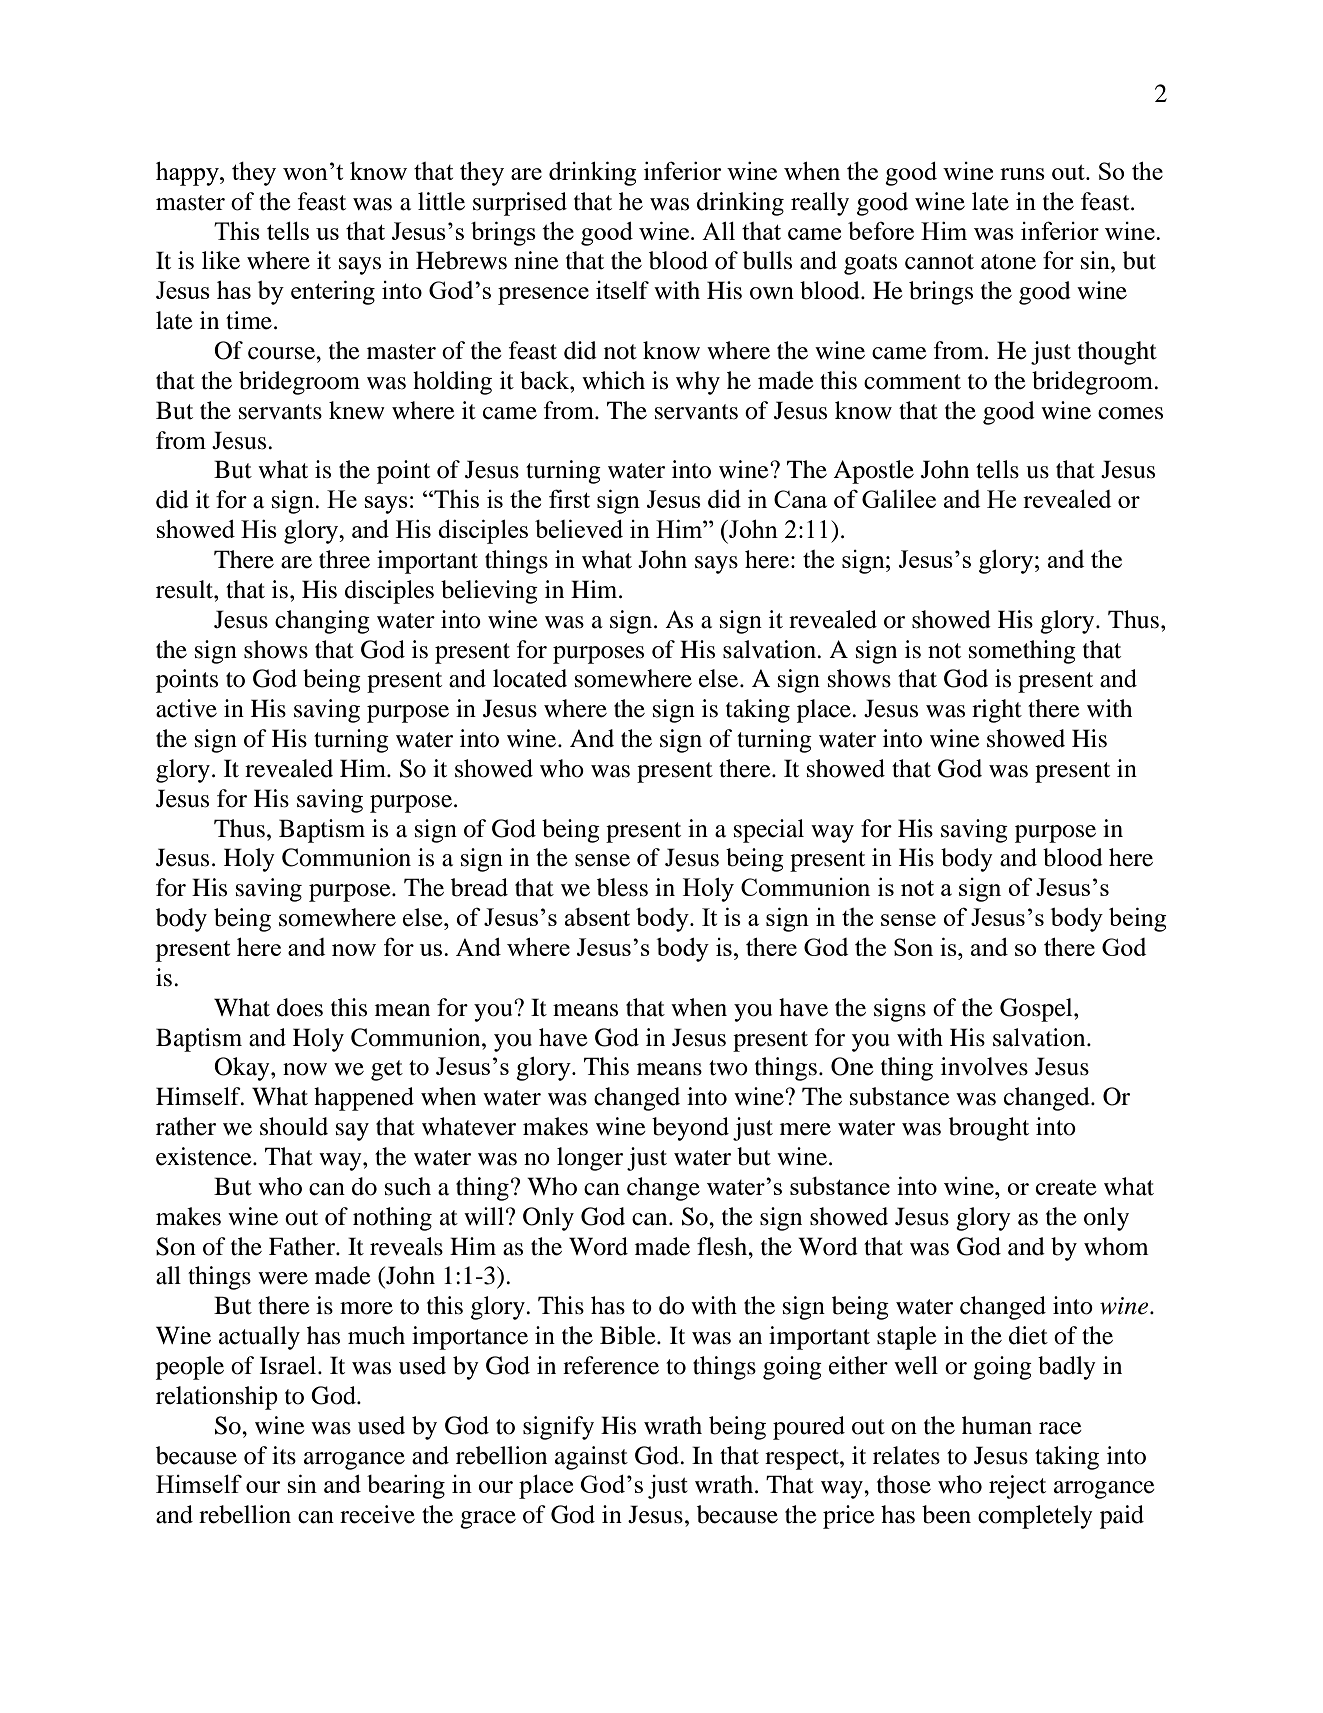  Describe the element at coordinates (1022, 174) in the screenshot. I see `runs` at that location.
